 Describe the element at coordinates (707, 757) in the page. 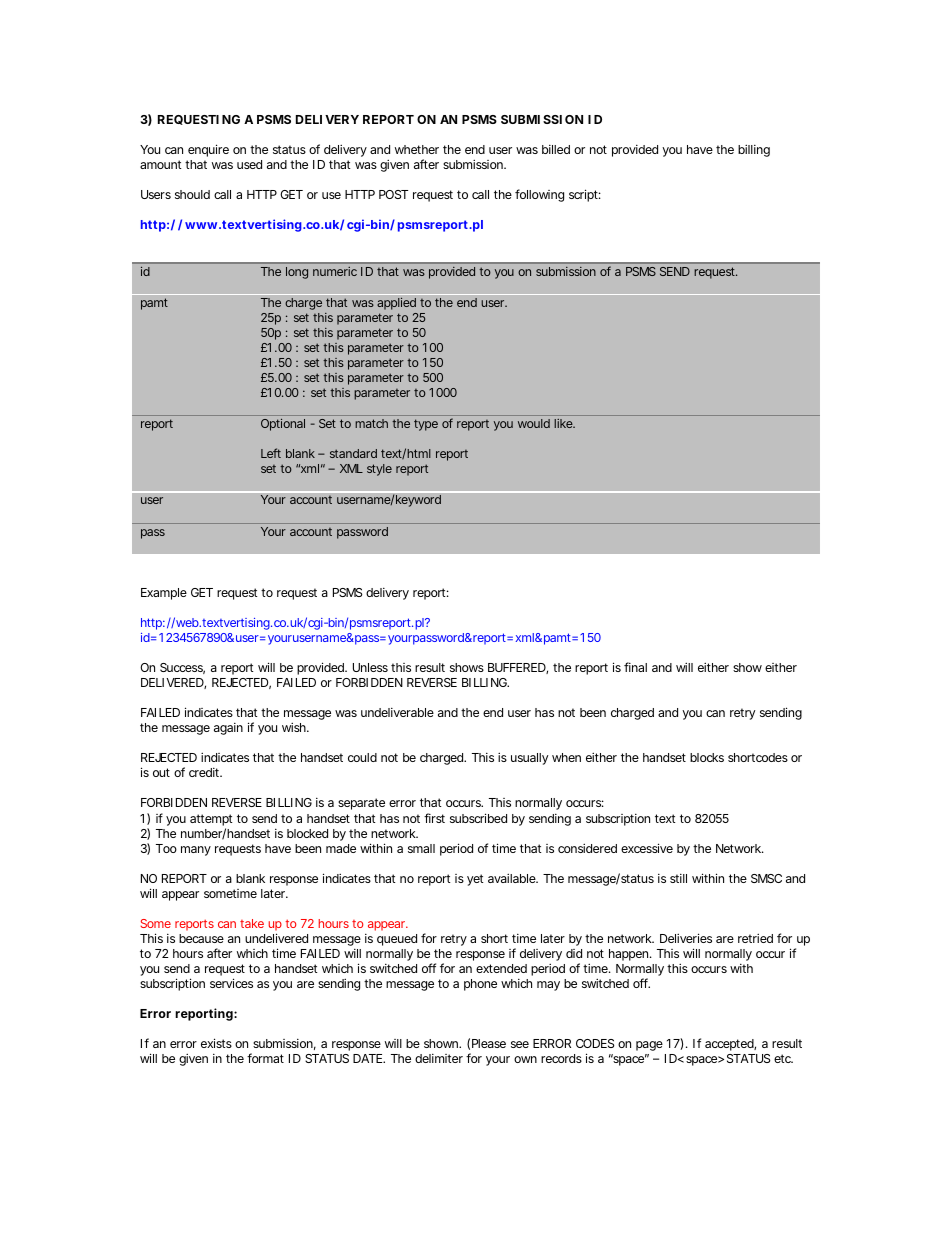

I see `blocks` at that location.
